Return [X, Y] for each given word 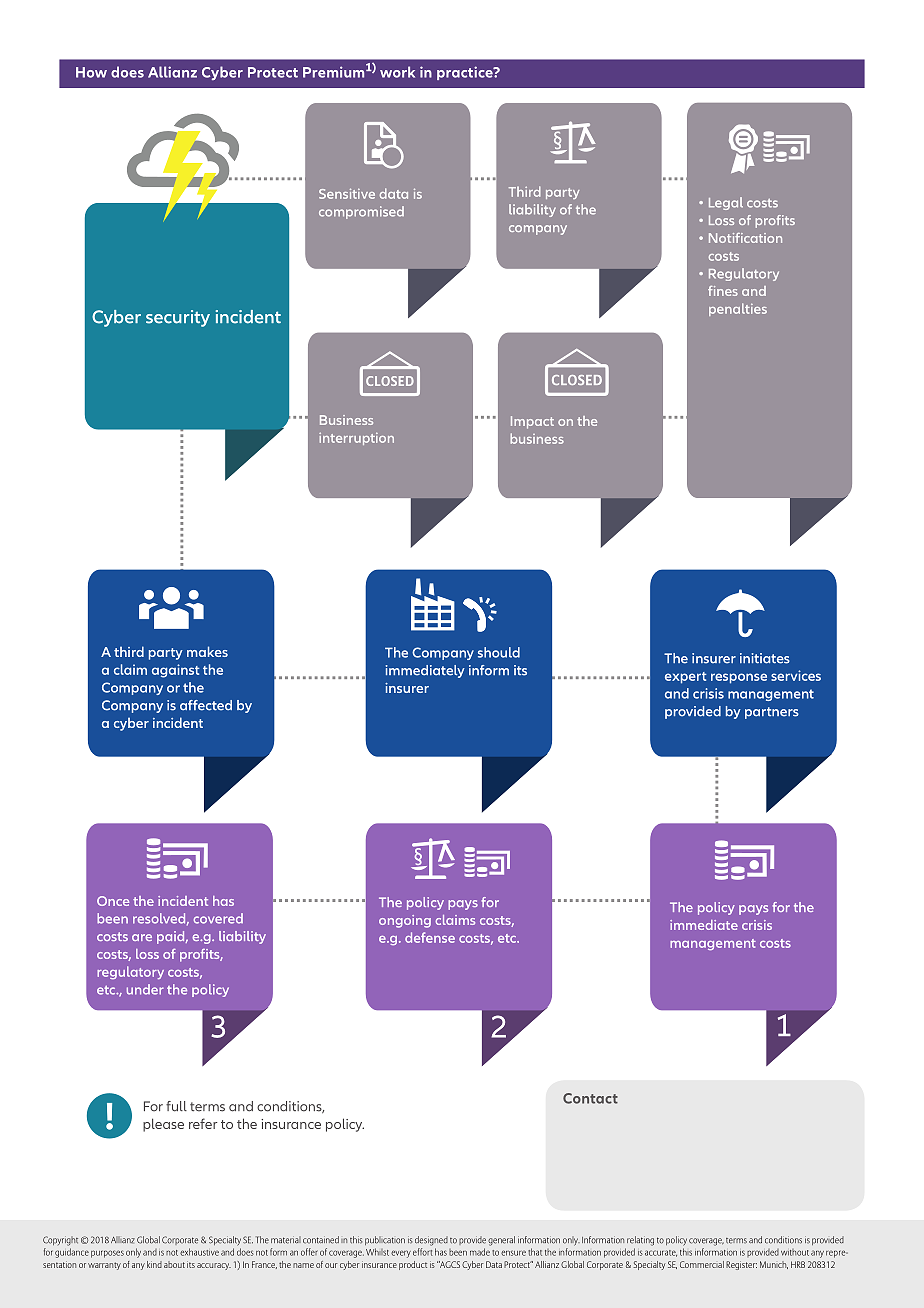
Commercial [702, 1264]
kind [154, 1264]
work [397, 72]
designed [431, 1241]
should [499, 652]
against [176, 671]
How [91, 72]
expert [686, 678]
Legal [726, 203]
